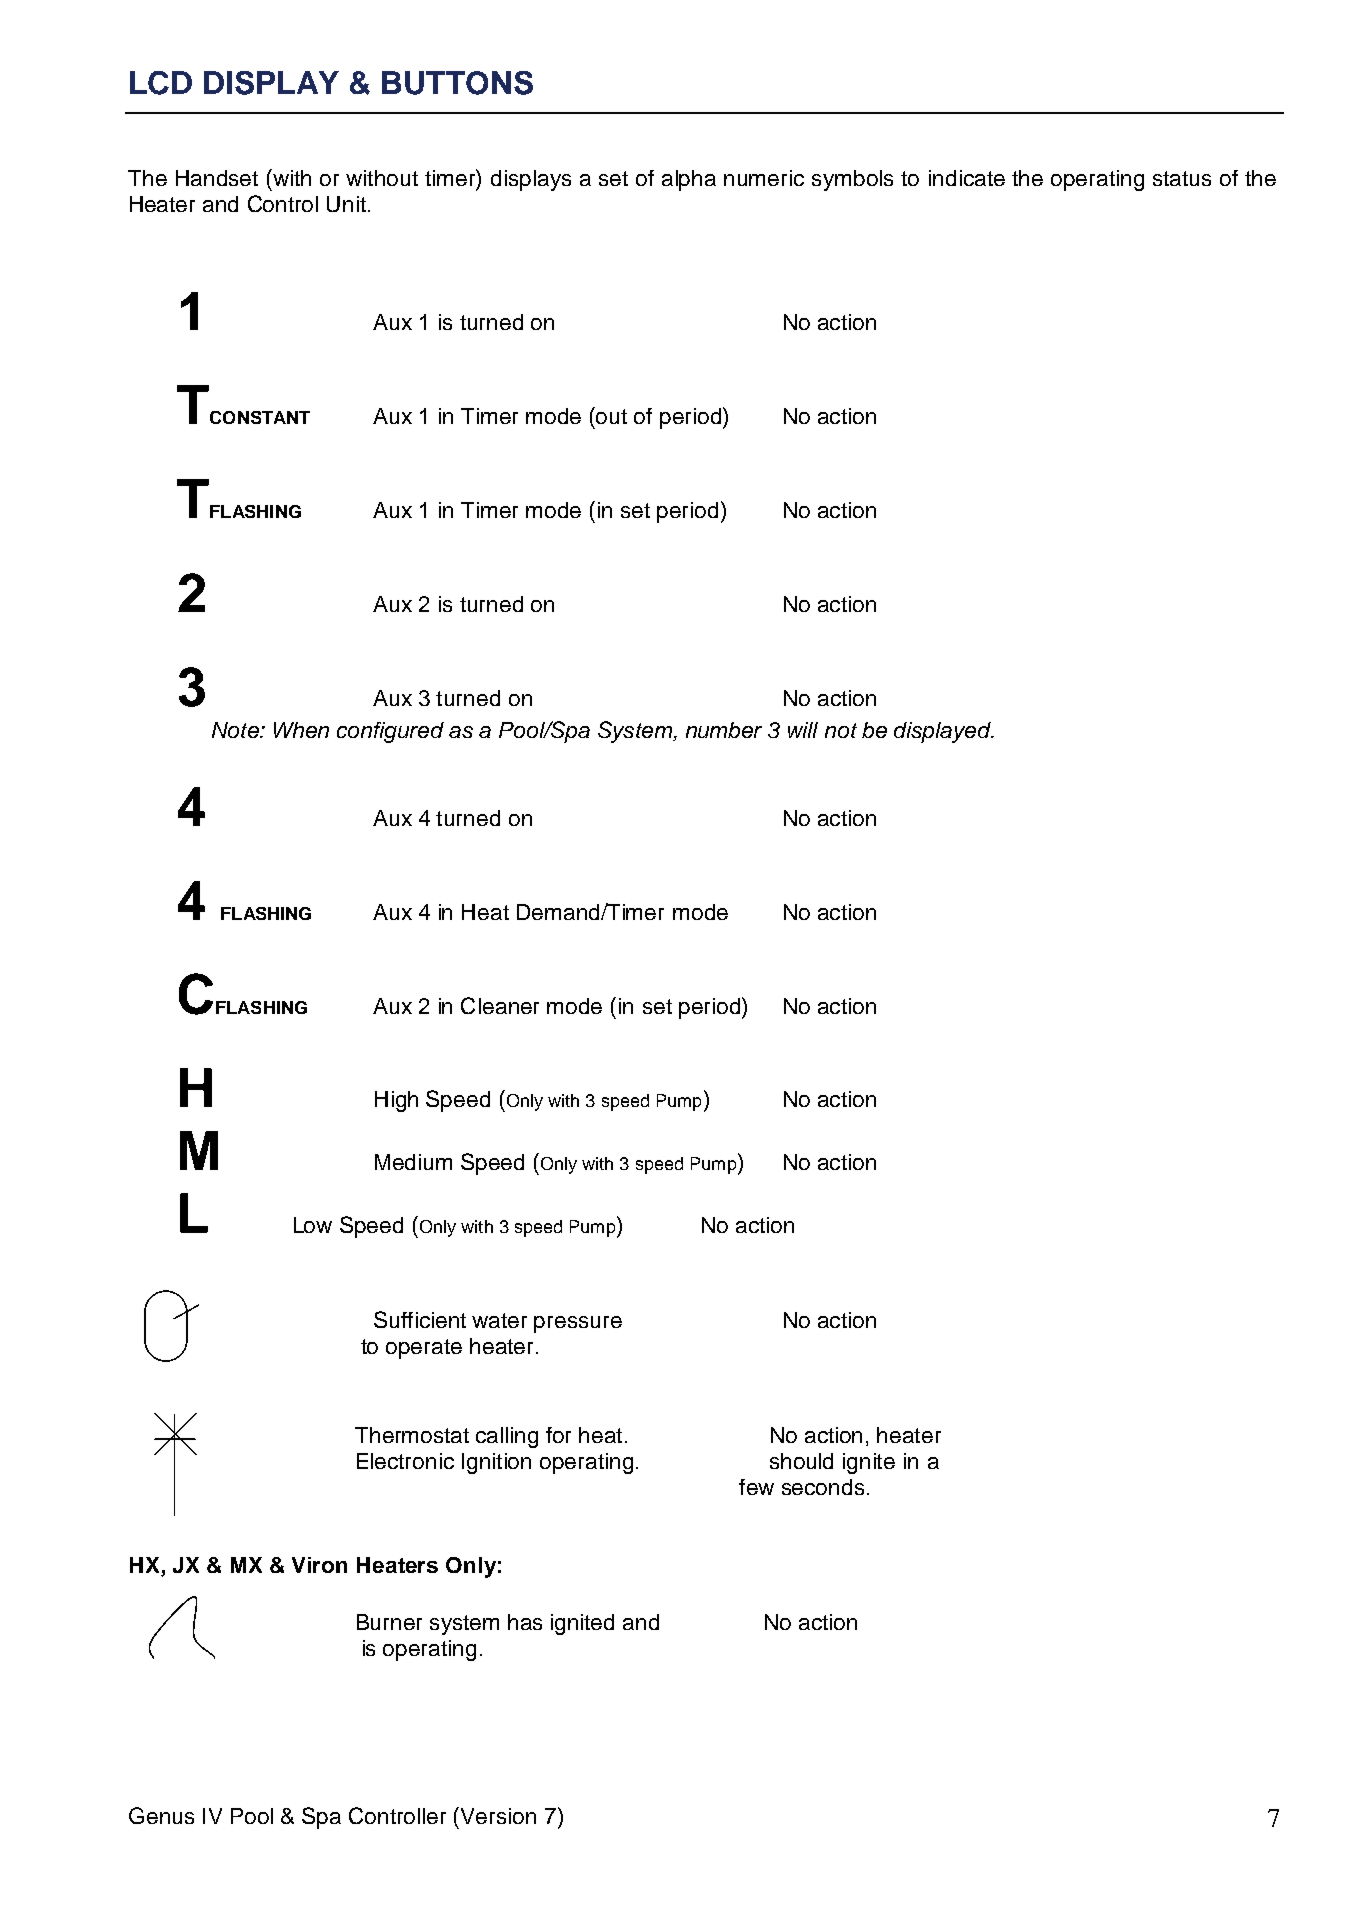  What do you see at coordinates (500, 1005) in the screenshot?
I see `Cleaner` at bounding box center [500, 1005].
